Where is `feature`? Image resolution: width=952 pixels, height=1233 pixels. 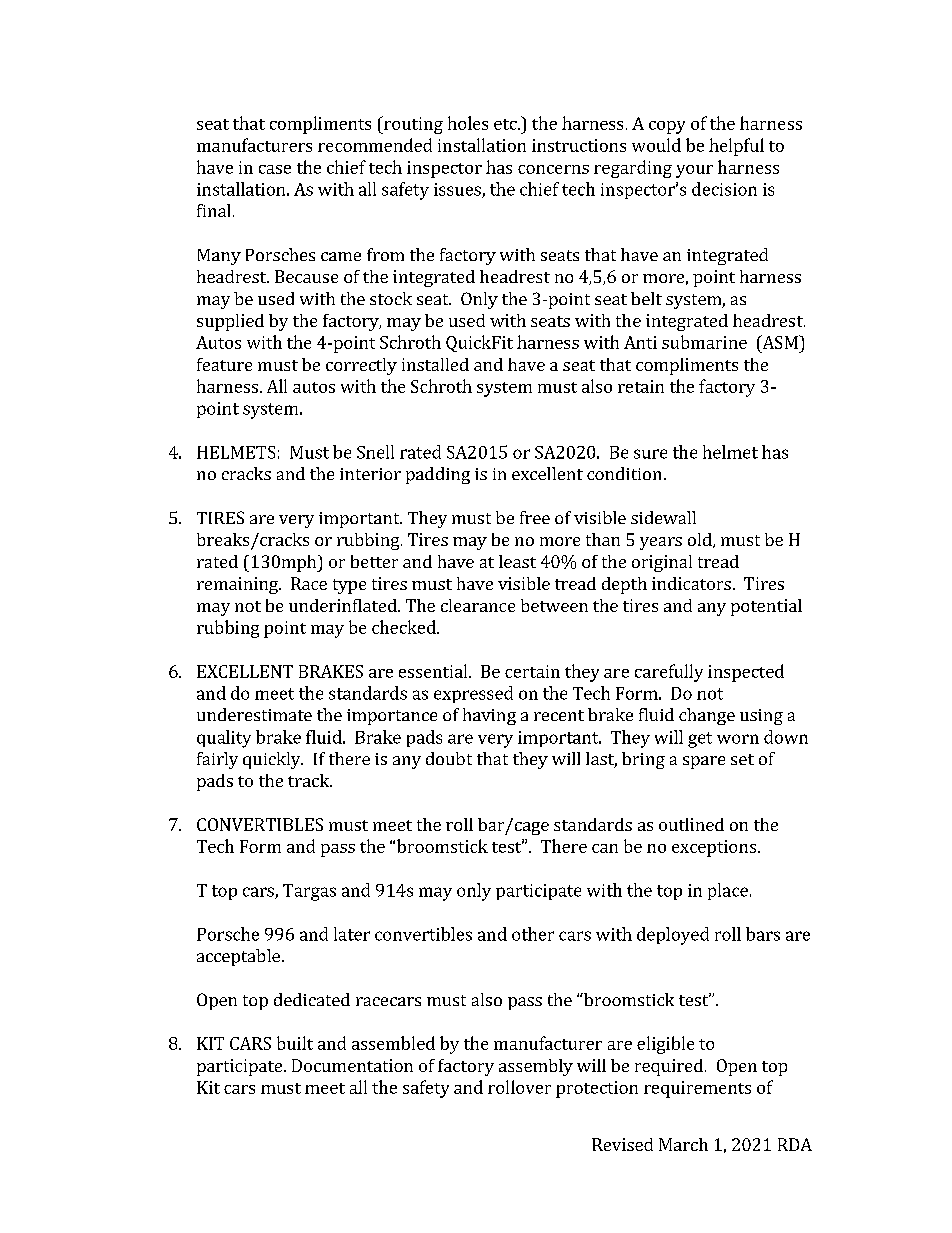
feature is located at coordinates (224, 364).
